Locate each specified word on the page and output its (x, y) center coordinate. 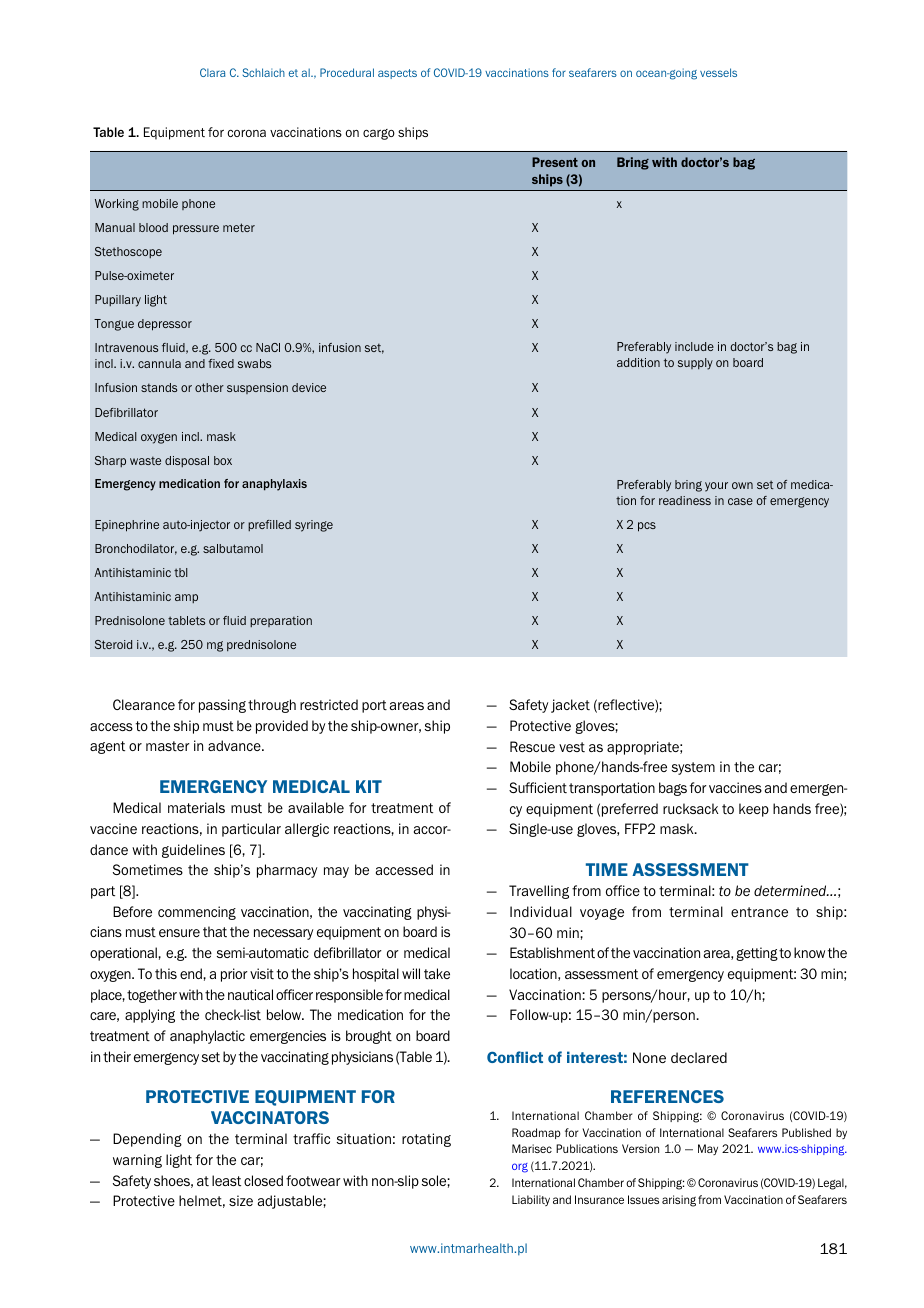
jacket (570, 706)
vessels (718, 72)
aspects (397, 74)
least (226, 1180)
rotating (426, 1140)
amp (186, 598)
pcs (647, 527)
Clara (213, 72)
